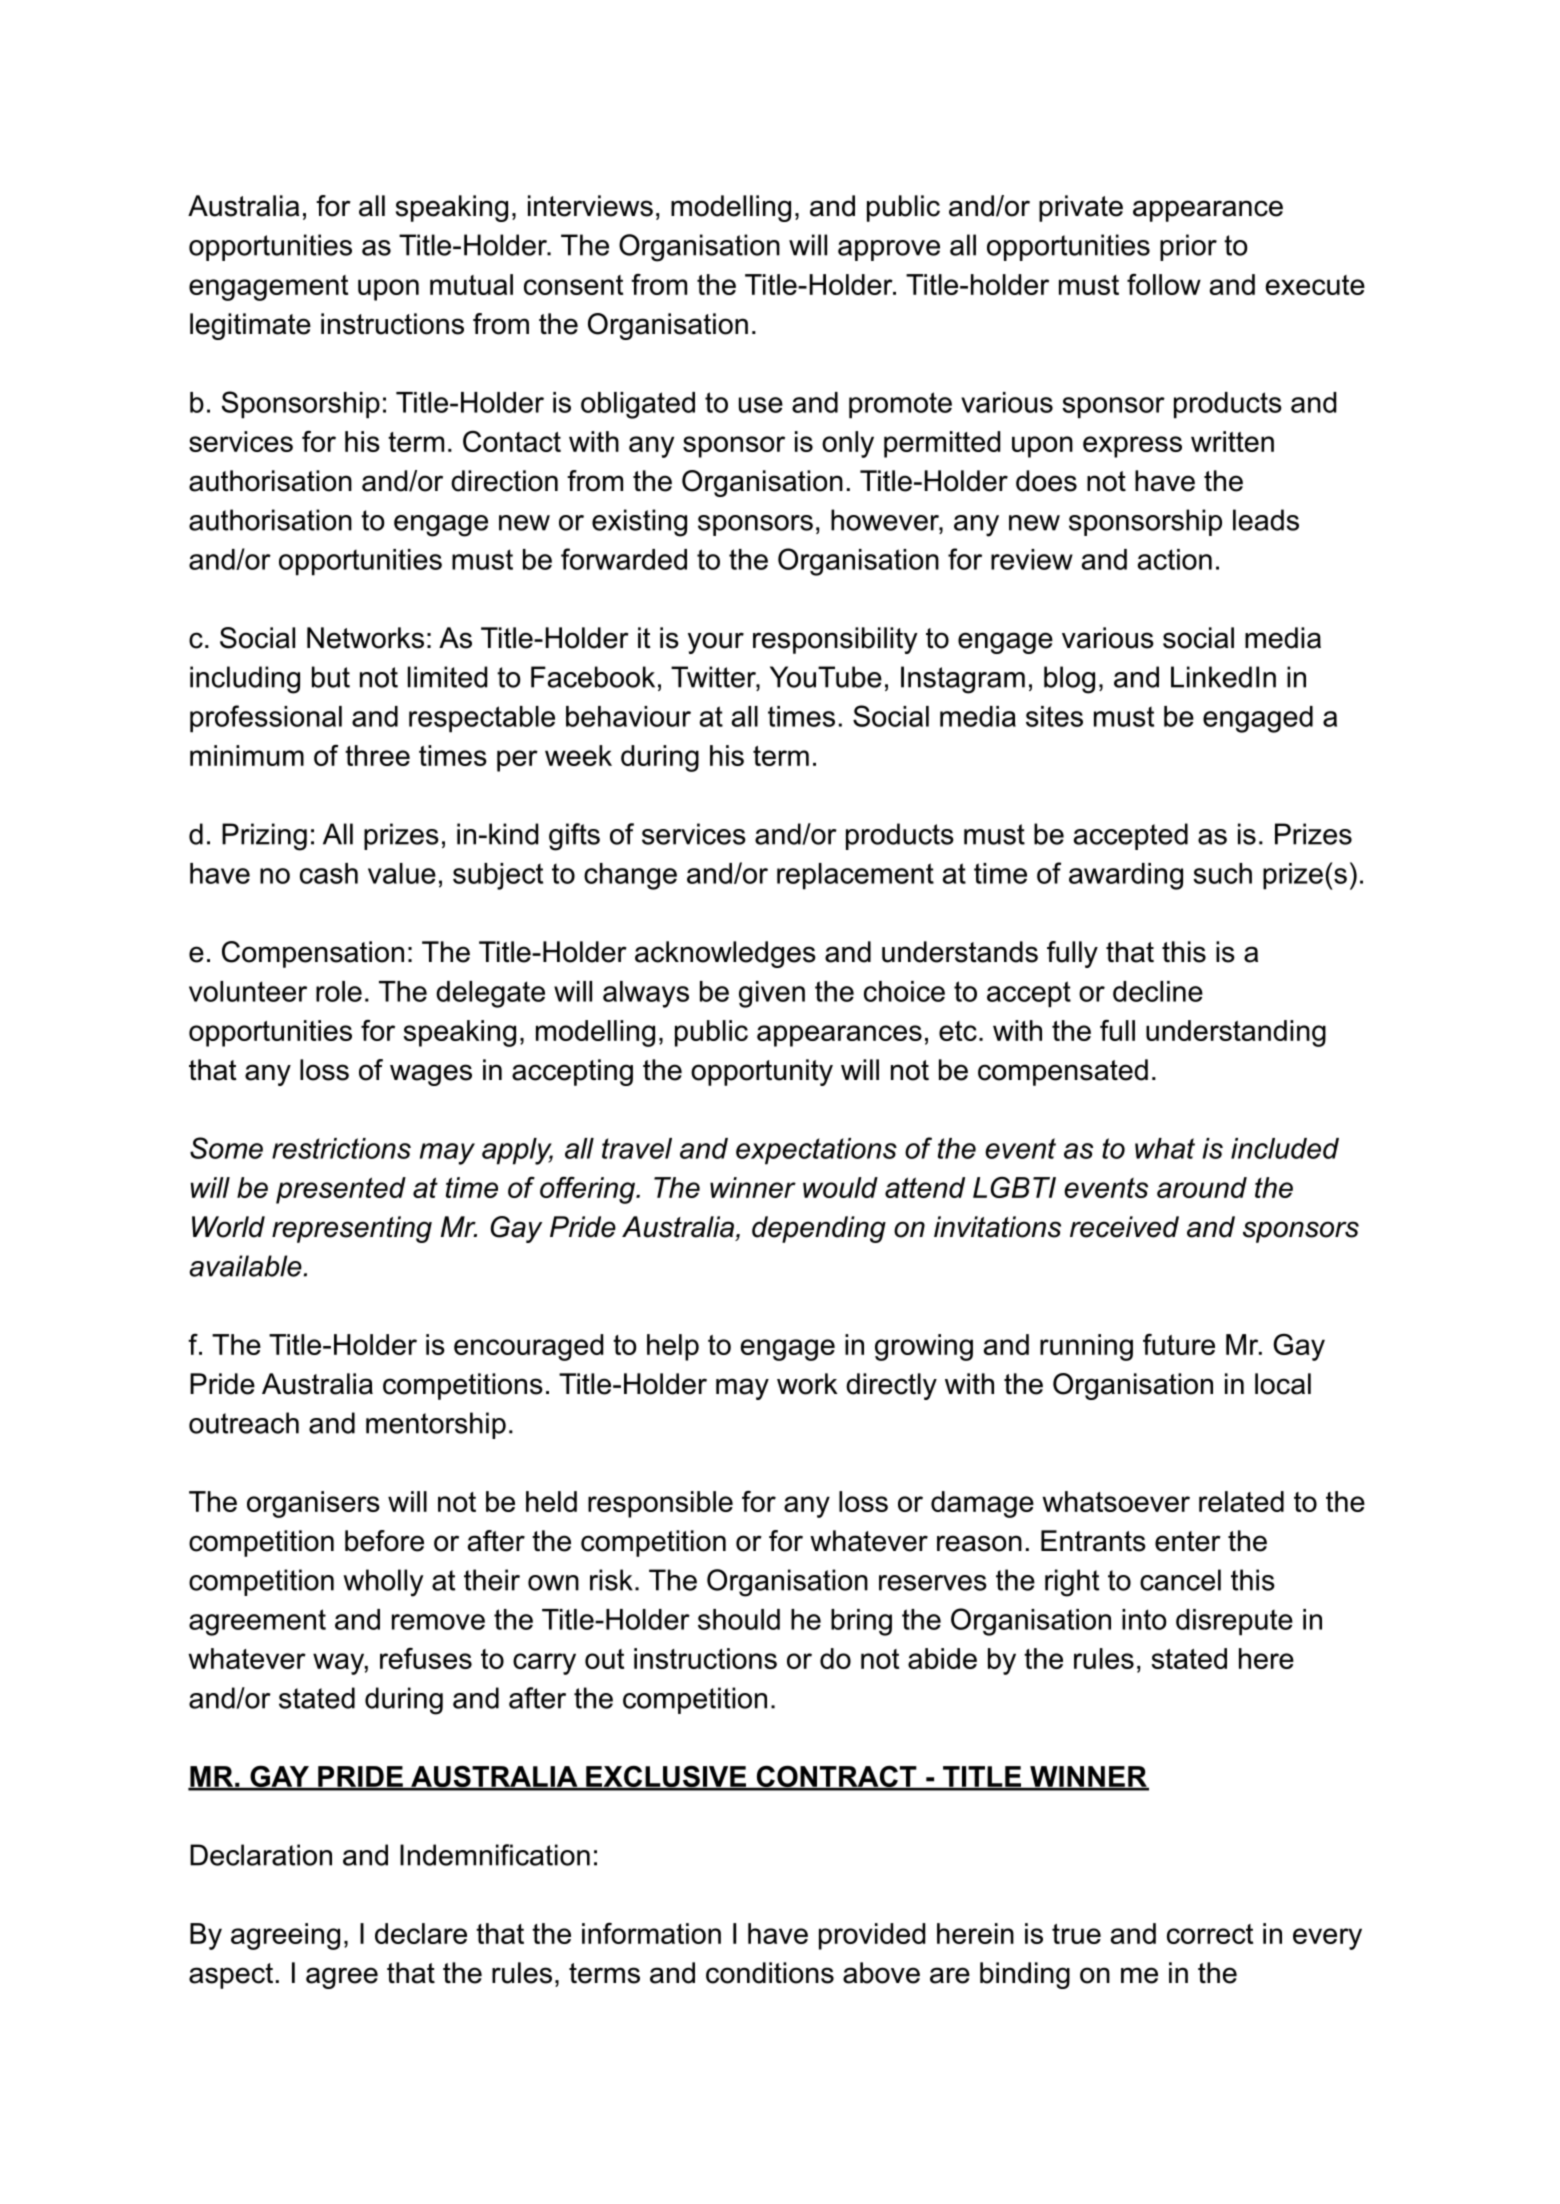 This screenshot has width=1560, height=2204. What do you see at coordinates (471, 284) in the screenshot?
I see `mutual` at bounding box center [471, 284].
